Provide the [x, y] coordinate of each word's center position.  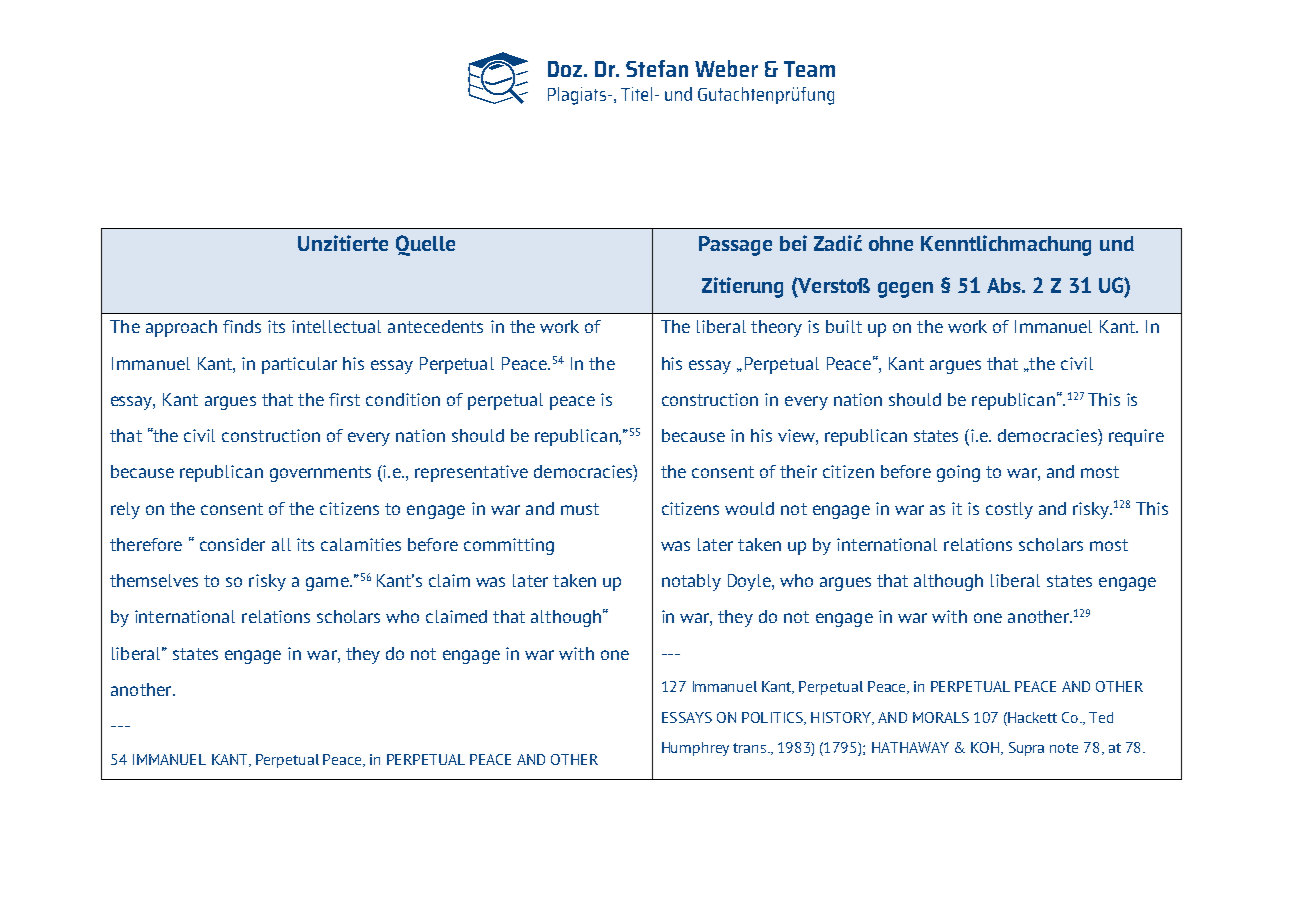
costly [1009, 510]
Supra [1026, 749]
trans [751, 748]
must [580, 509]
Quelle [425, 245]
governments [320, 474]
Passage [735, 246]
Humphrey [695, 749]
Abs [1005, 285]
